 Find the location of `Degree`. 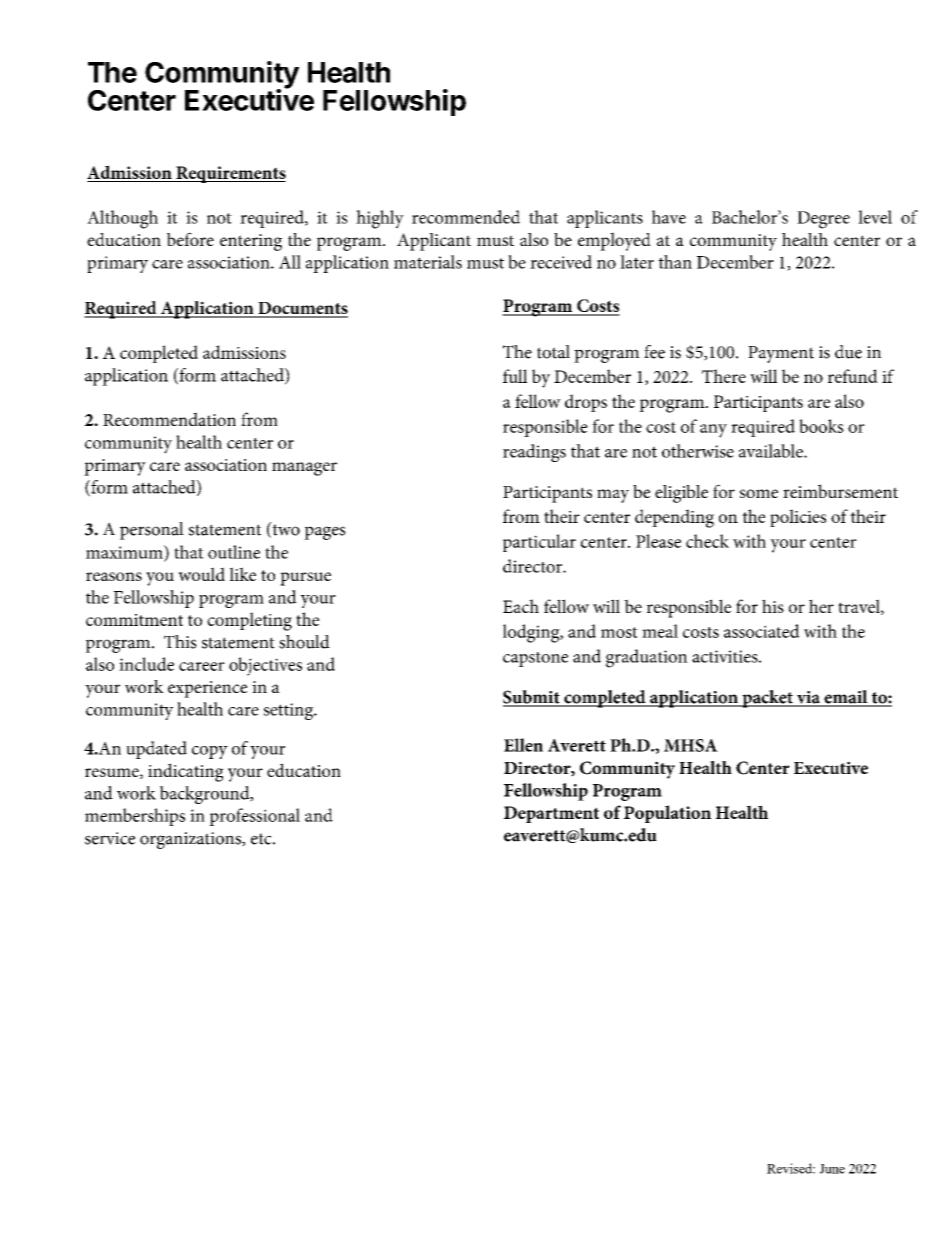

Degree is located at coordinates (823, 220).
